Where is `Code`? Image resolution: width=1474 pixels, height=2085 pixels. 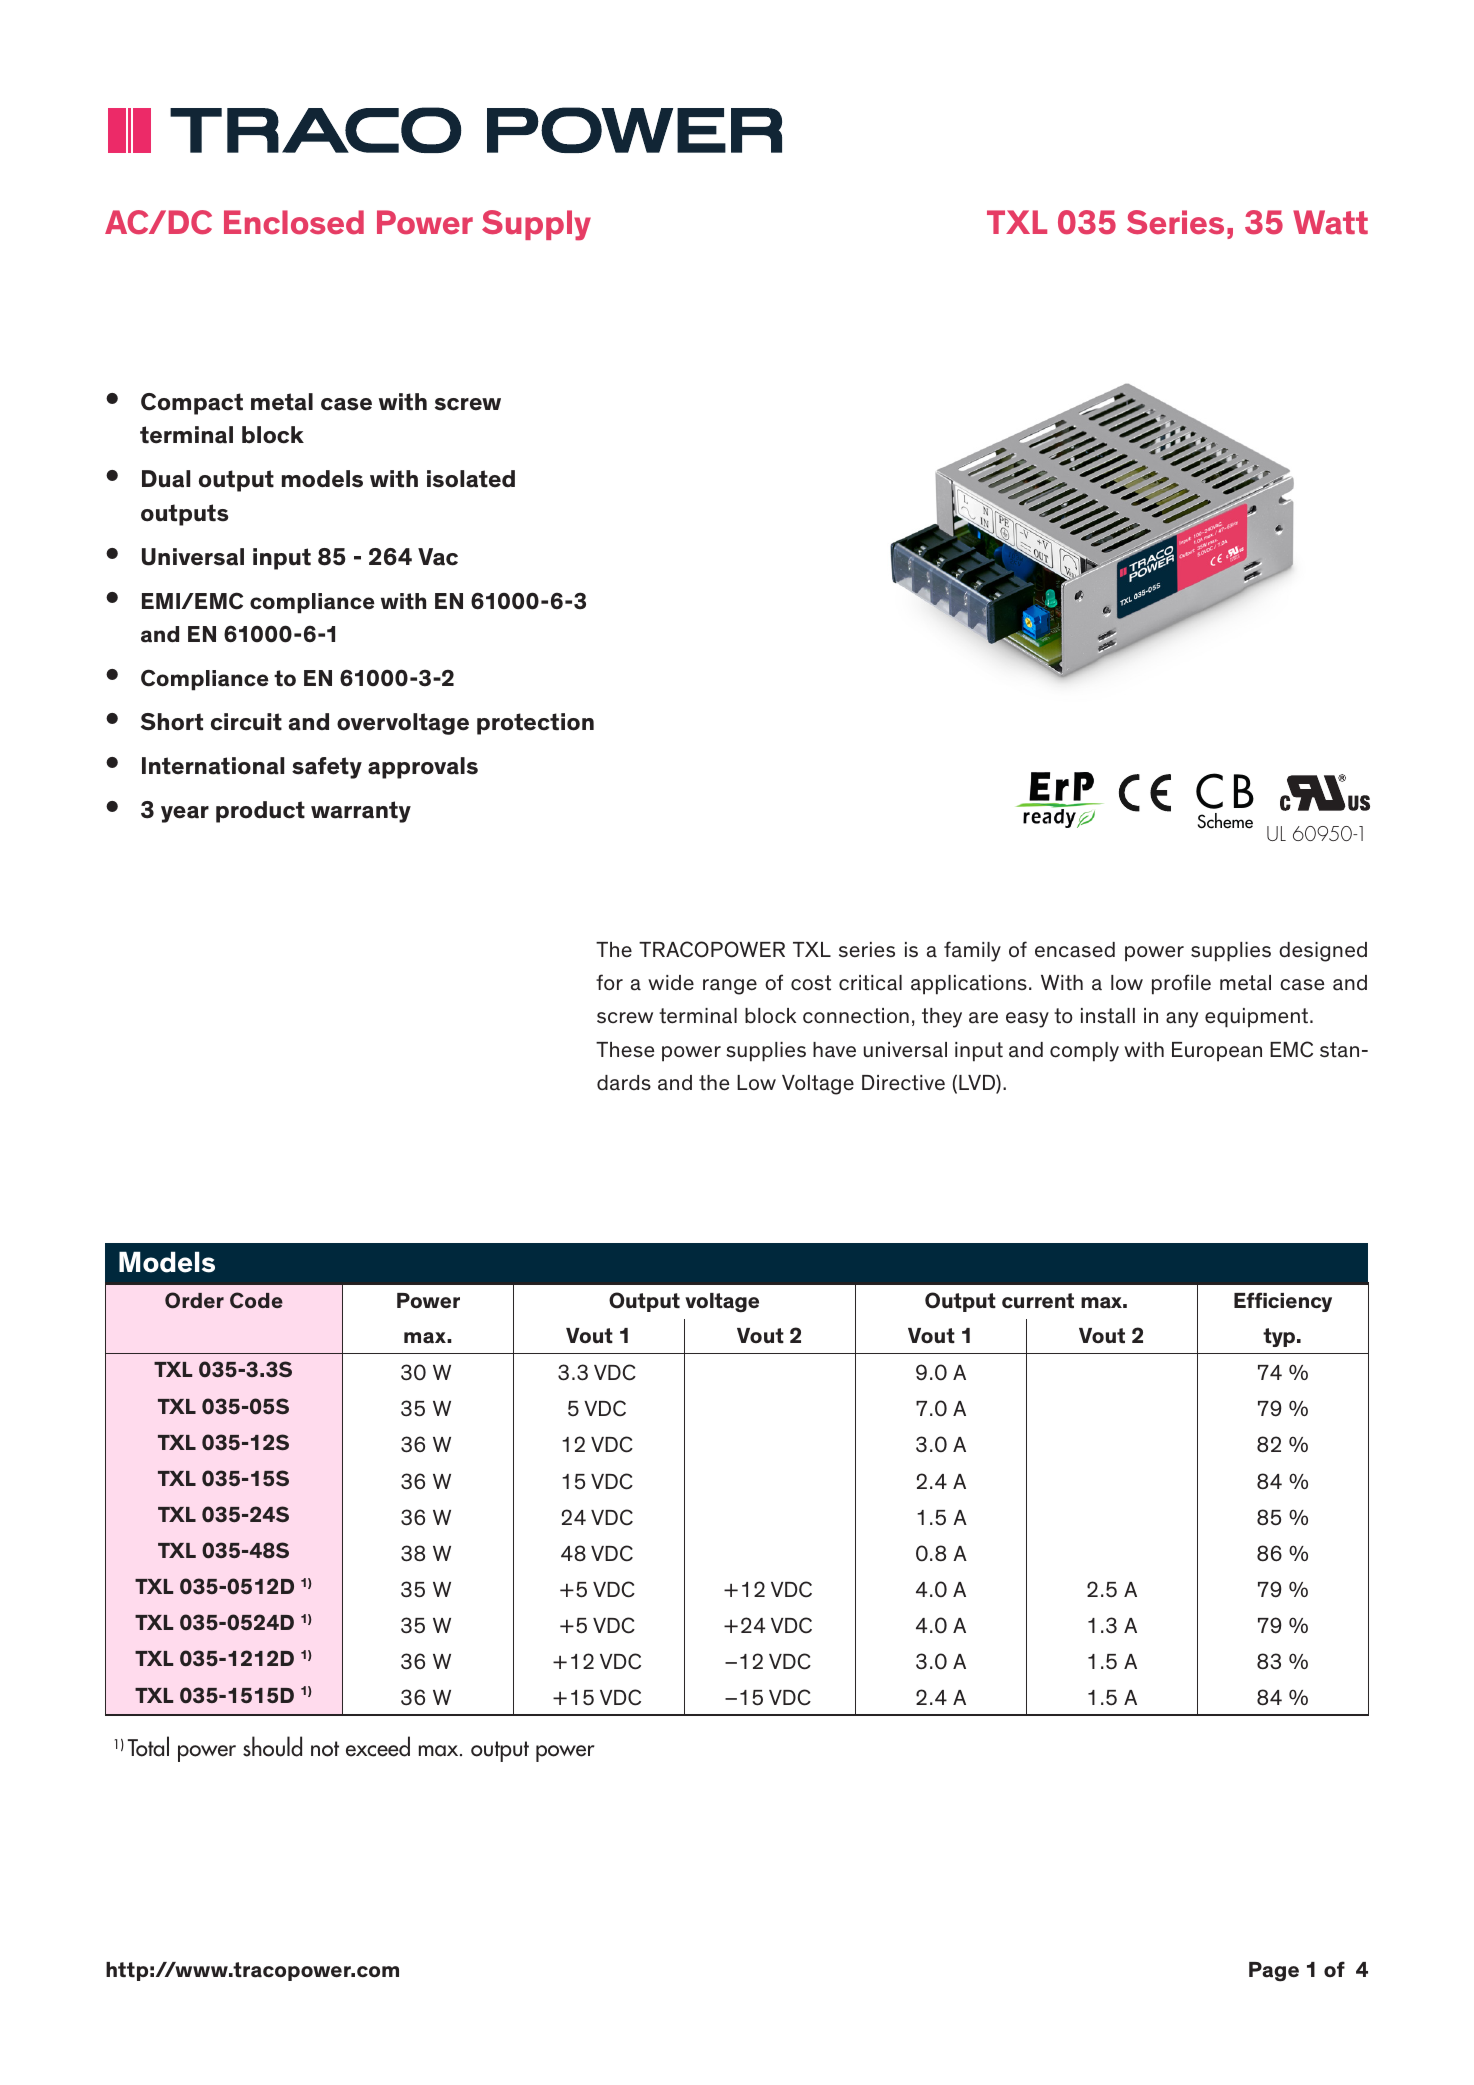 Code is located at coordinates (256, 1300).
